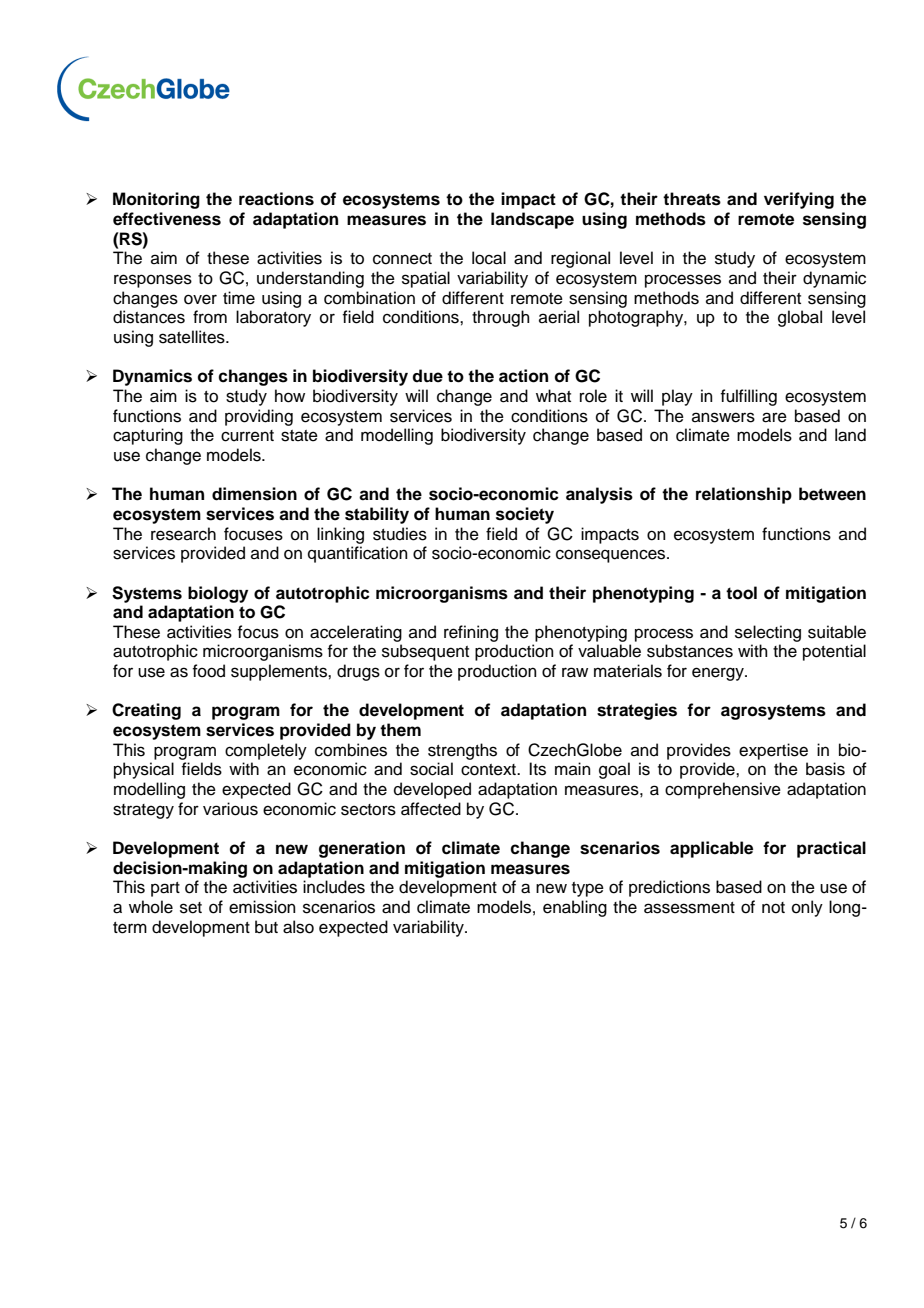 The height and width of the screenshot is (1308, 924). Describe the element at coordinates (489, 258) in the screenshot. I see `local` at that location.
